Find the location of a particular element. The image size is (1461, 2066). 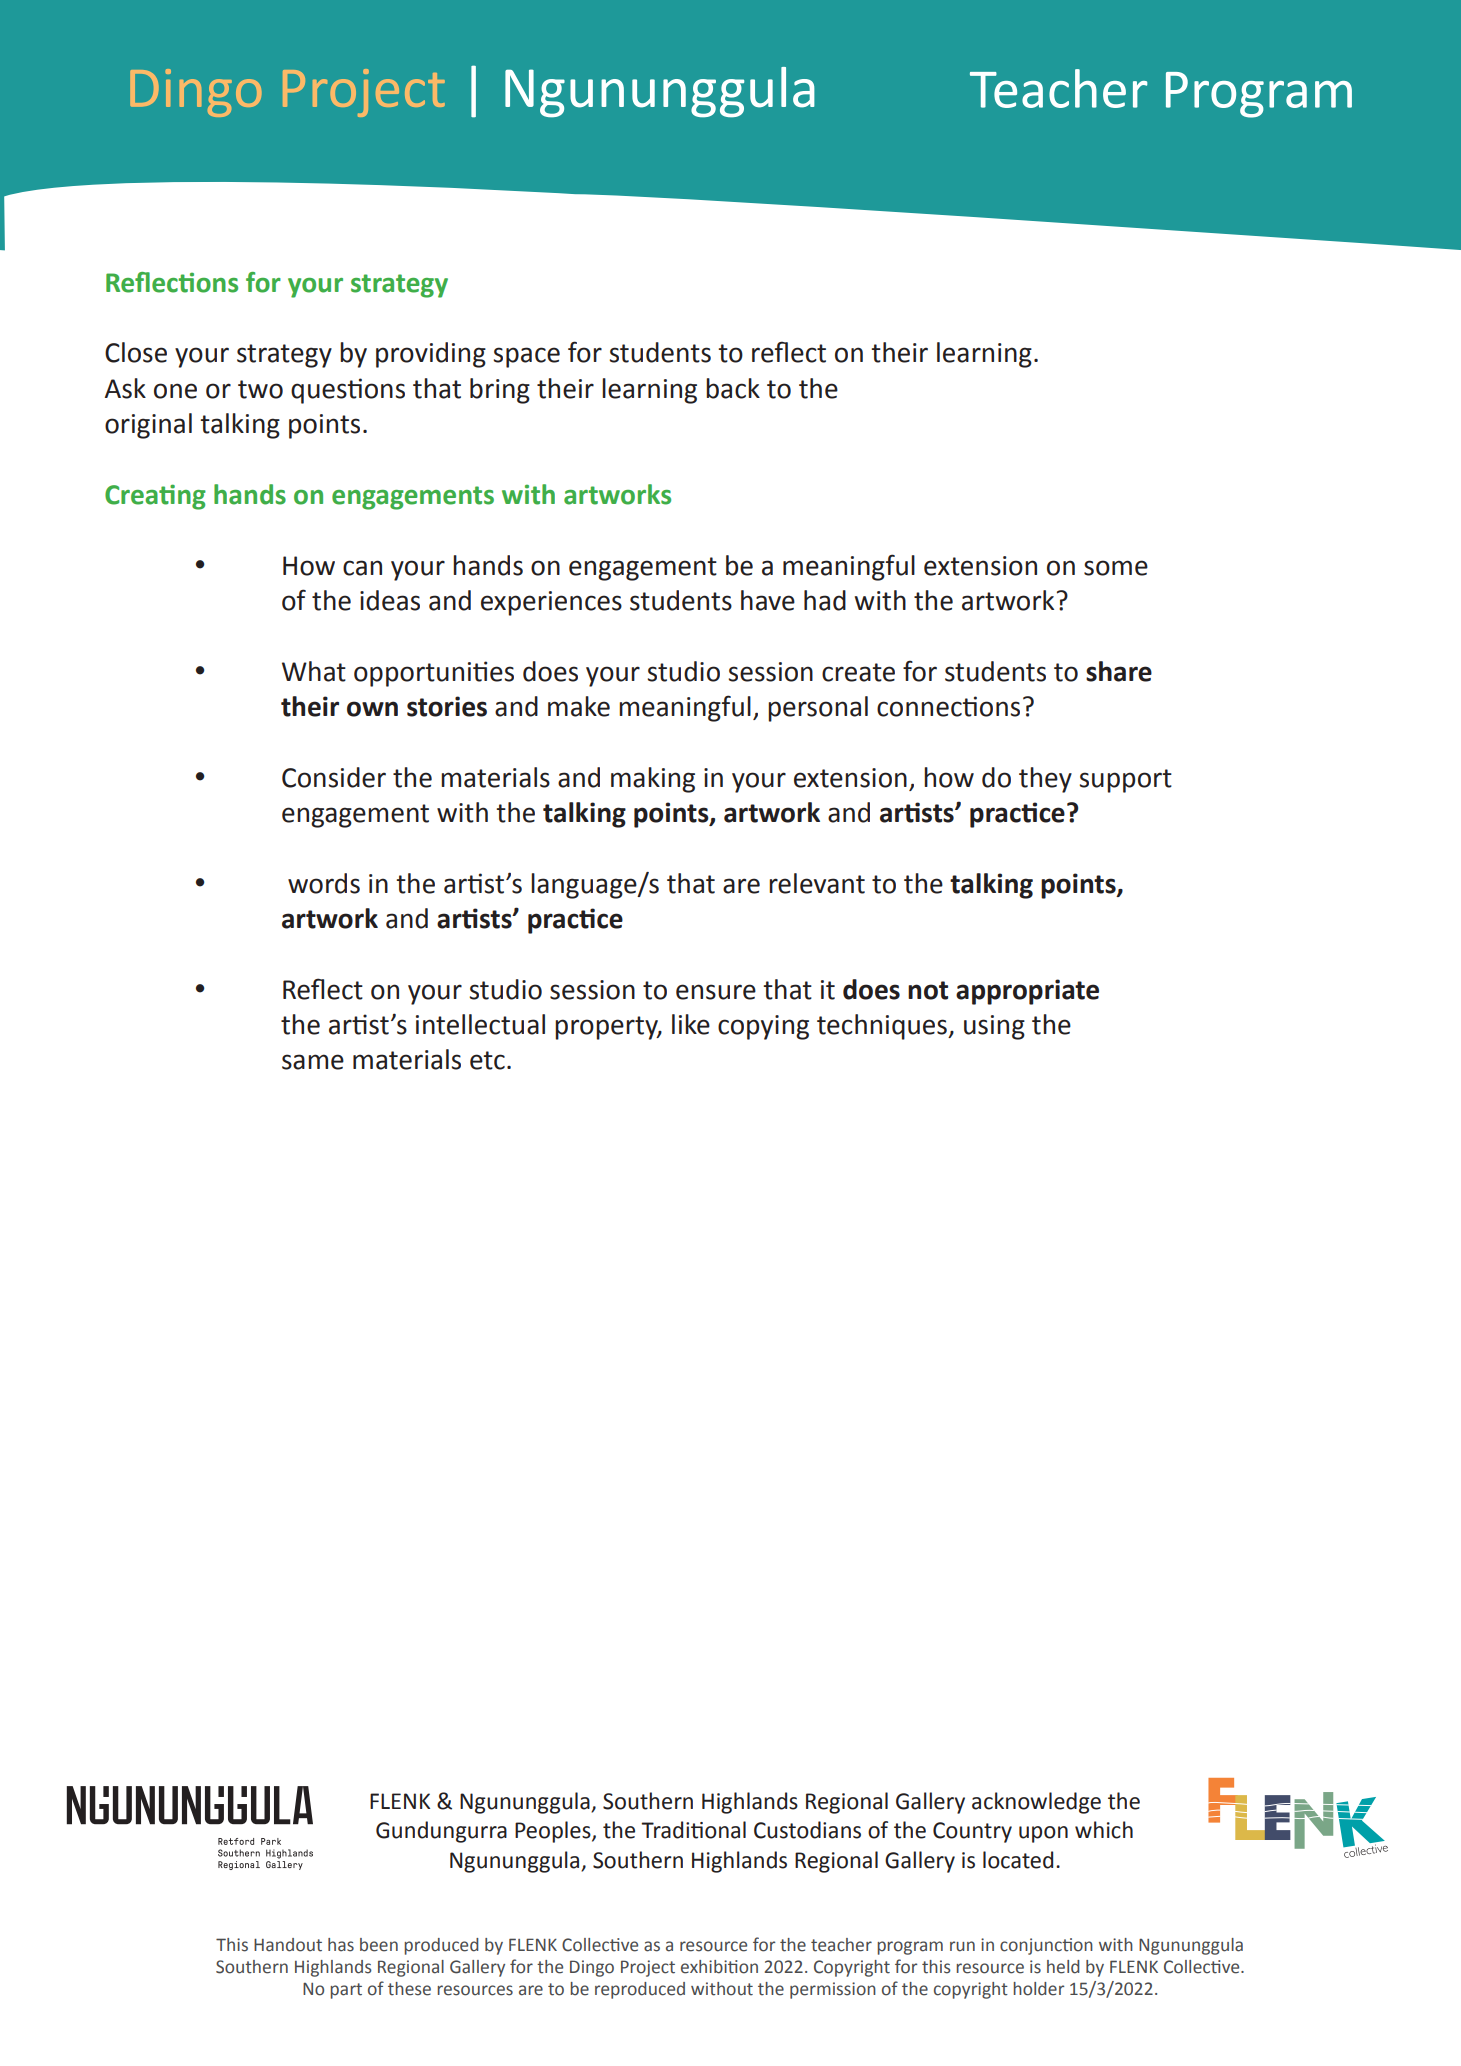

conjunction is located at coordinates (1046, 1946).
